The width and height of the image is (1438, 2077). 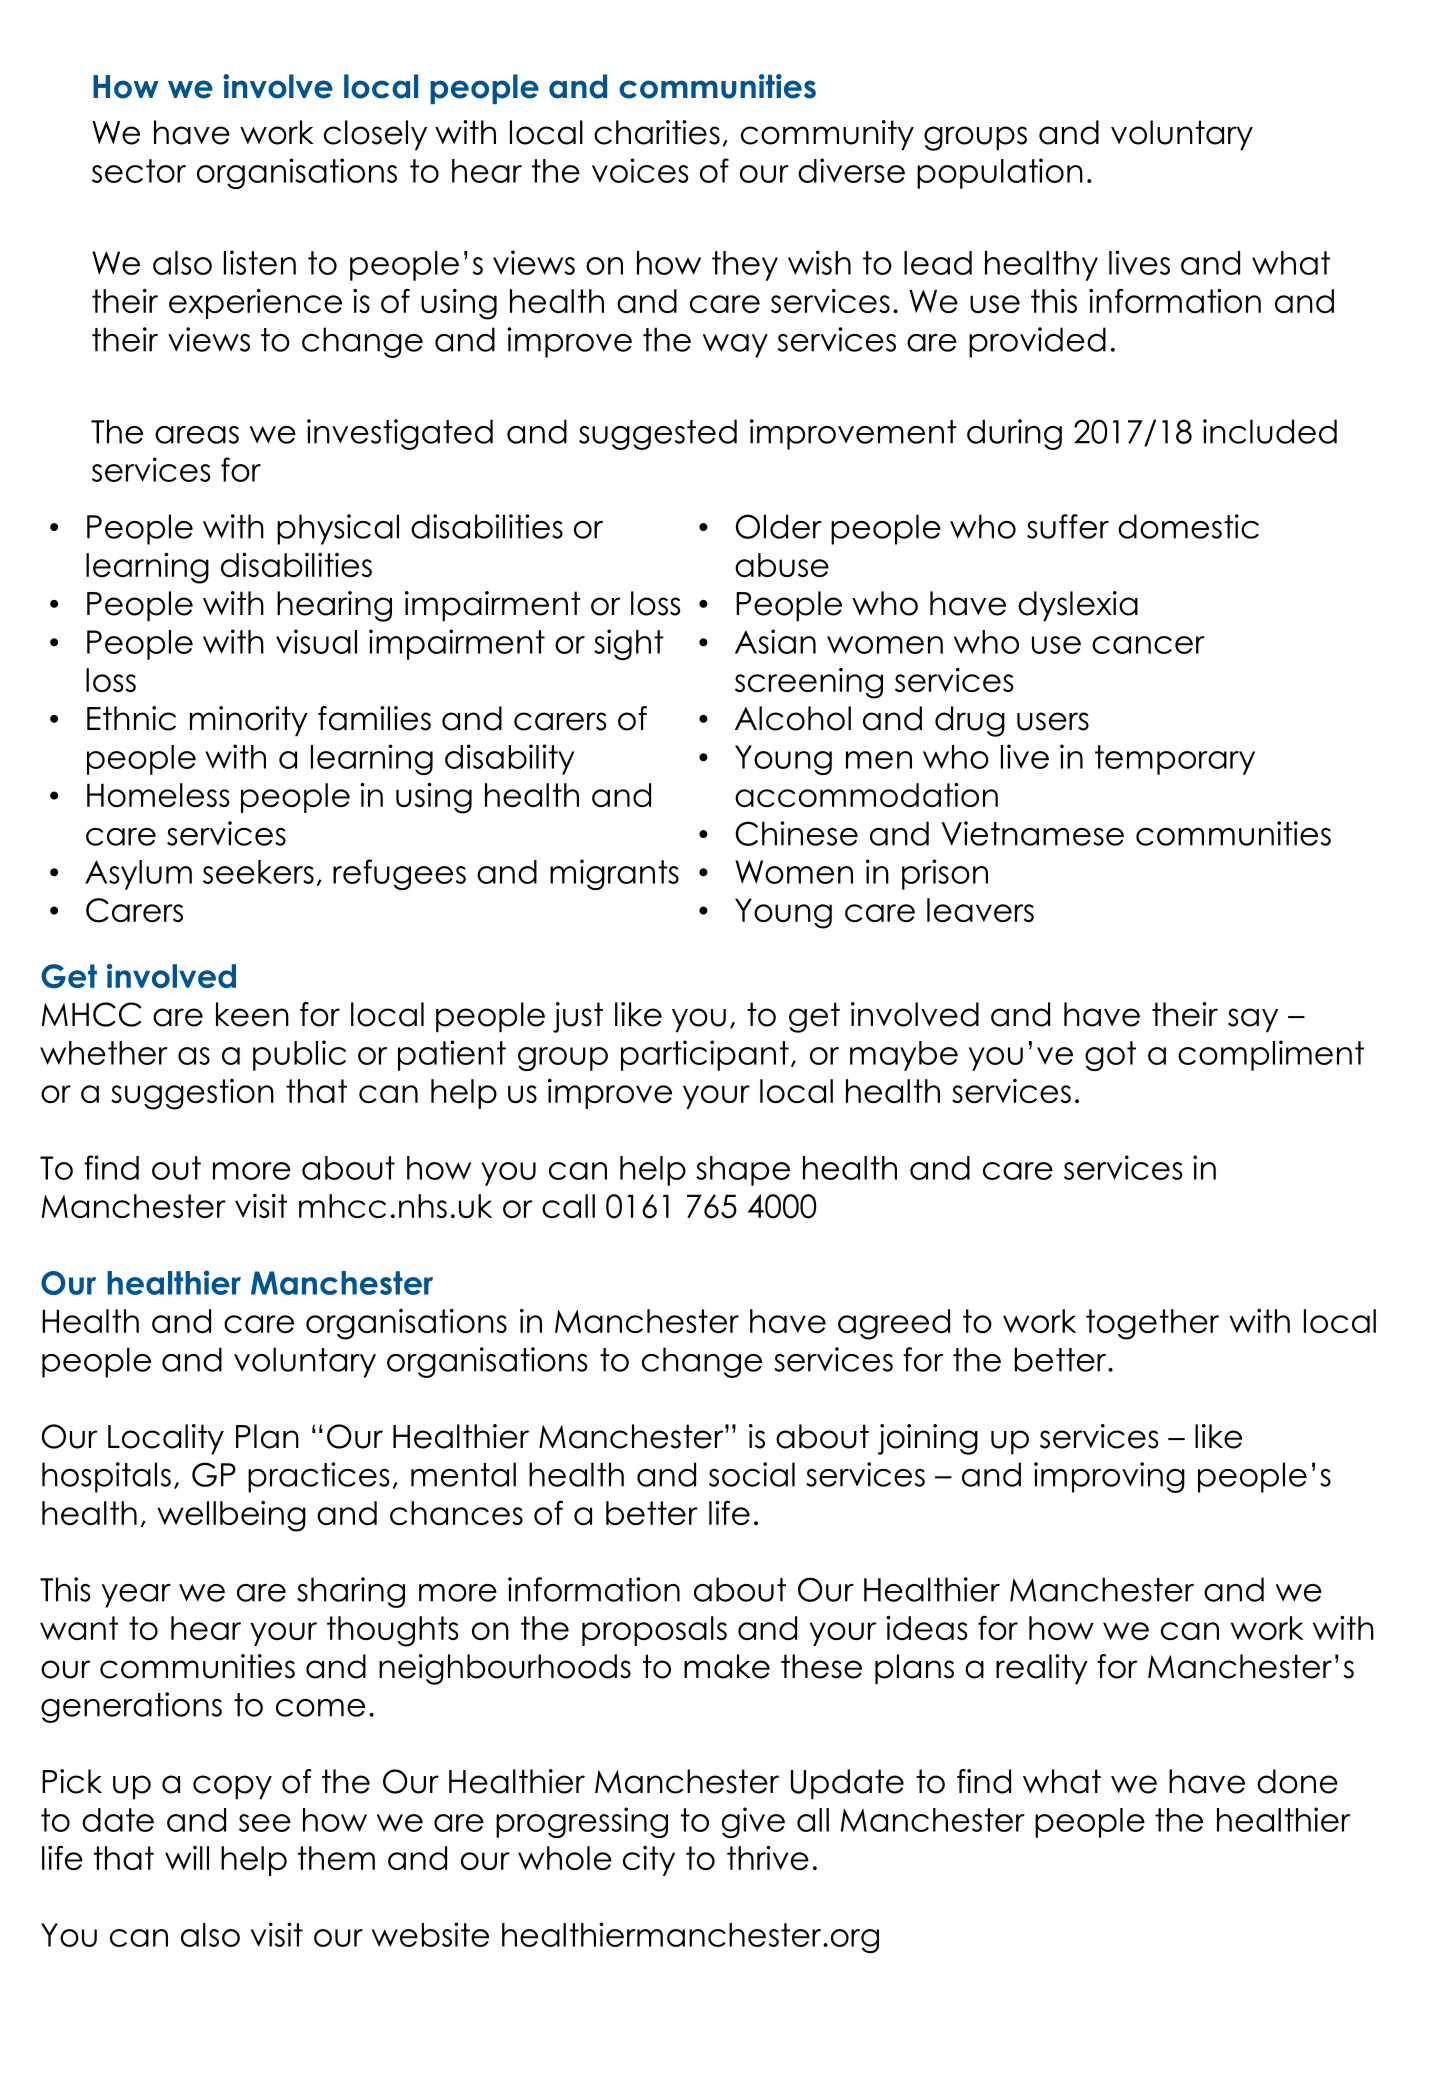 I want to click on voices, so click(x=640, y=170).
